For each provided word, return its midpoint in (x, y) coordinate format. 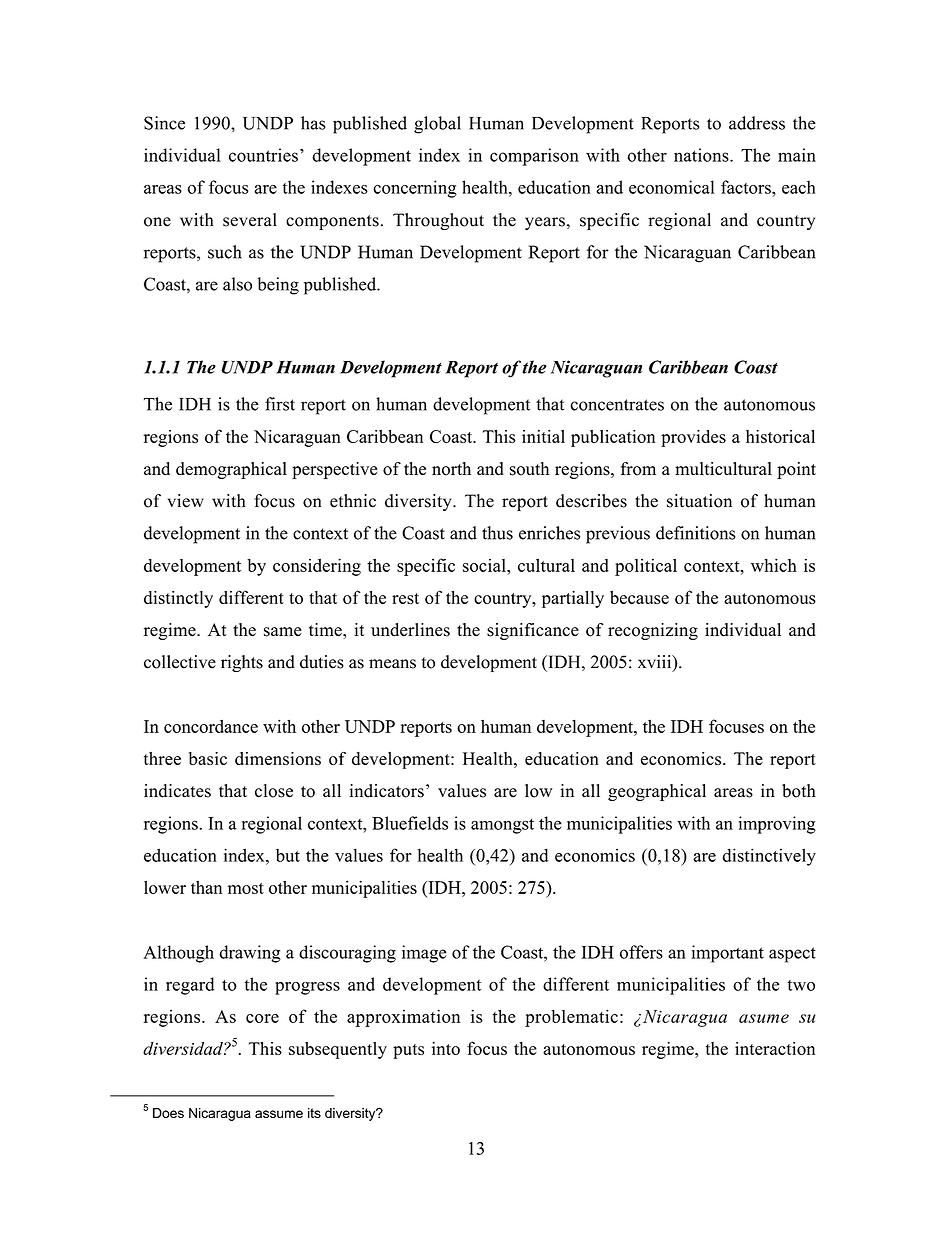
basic (208, 758)
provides (693, 438)
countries (263, 155)
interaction (775, 1048)
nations (702, 155)
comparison (534, 157)
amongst (502, 826)
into (446, 1048)
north (451, 469)
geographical (657, 792)
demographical (231, 470)
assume (279, 1114)
